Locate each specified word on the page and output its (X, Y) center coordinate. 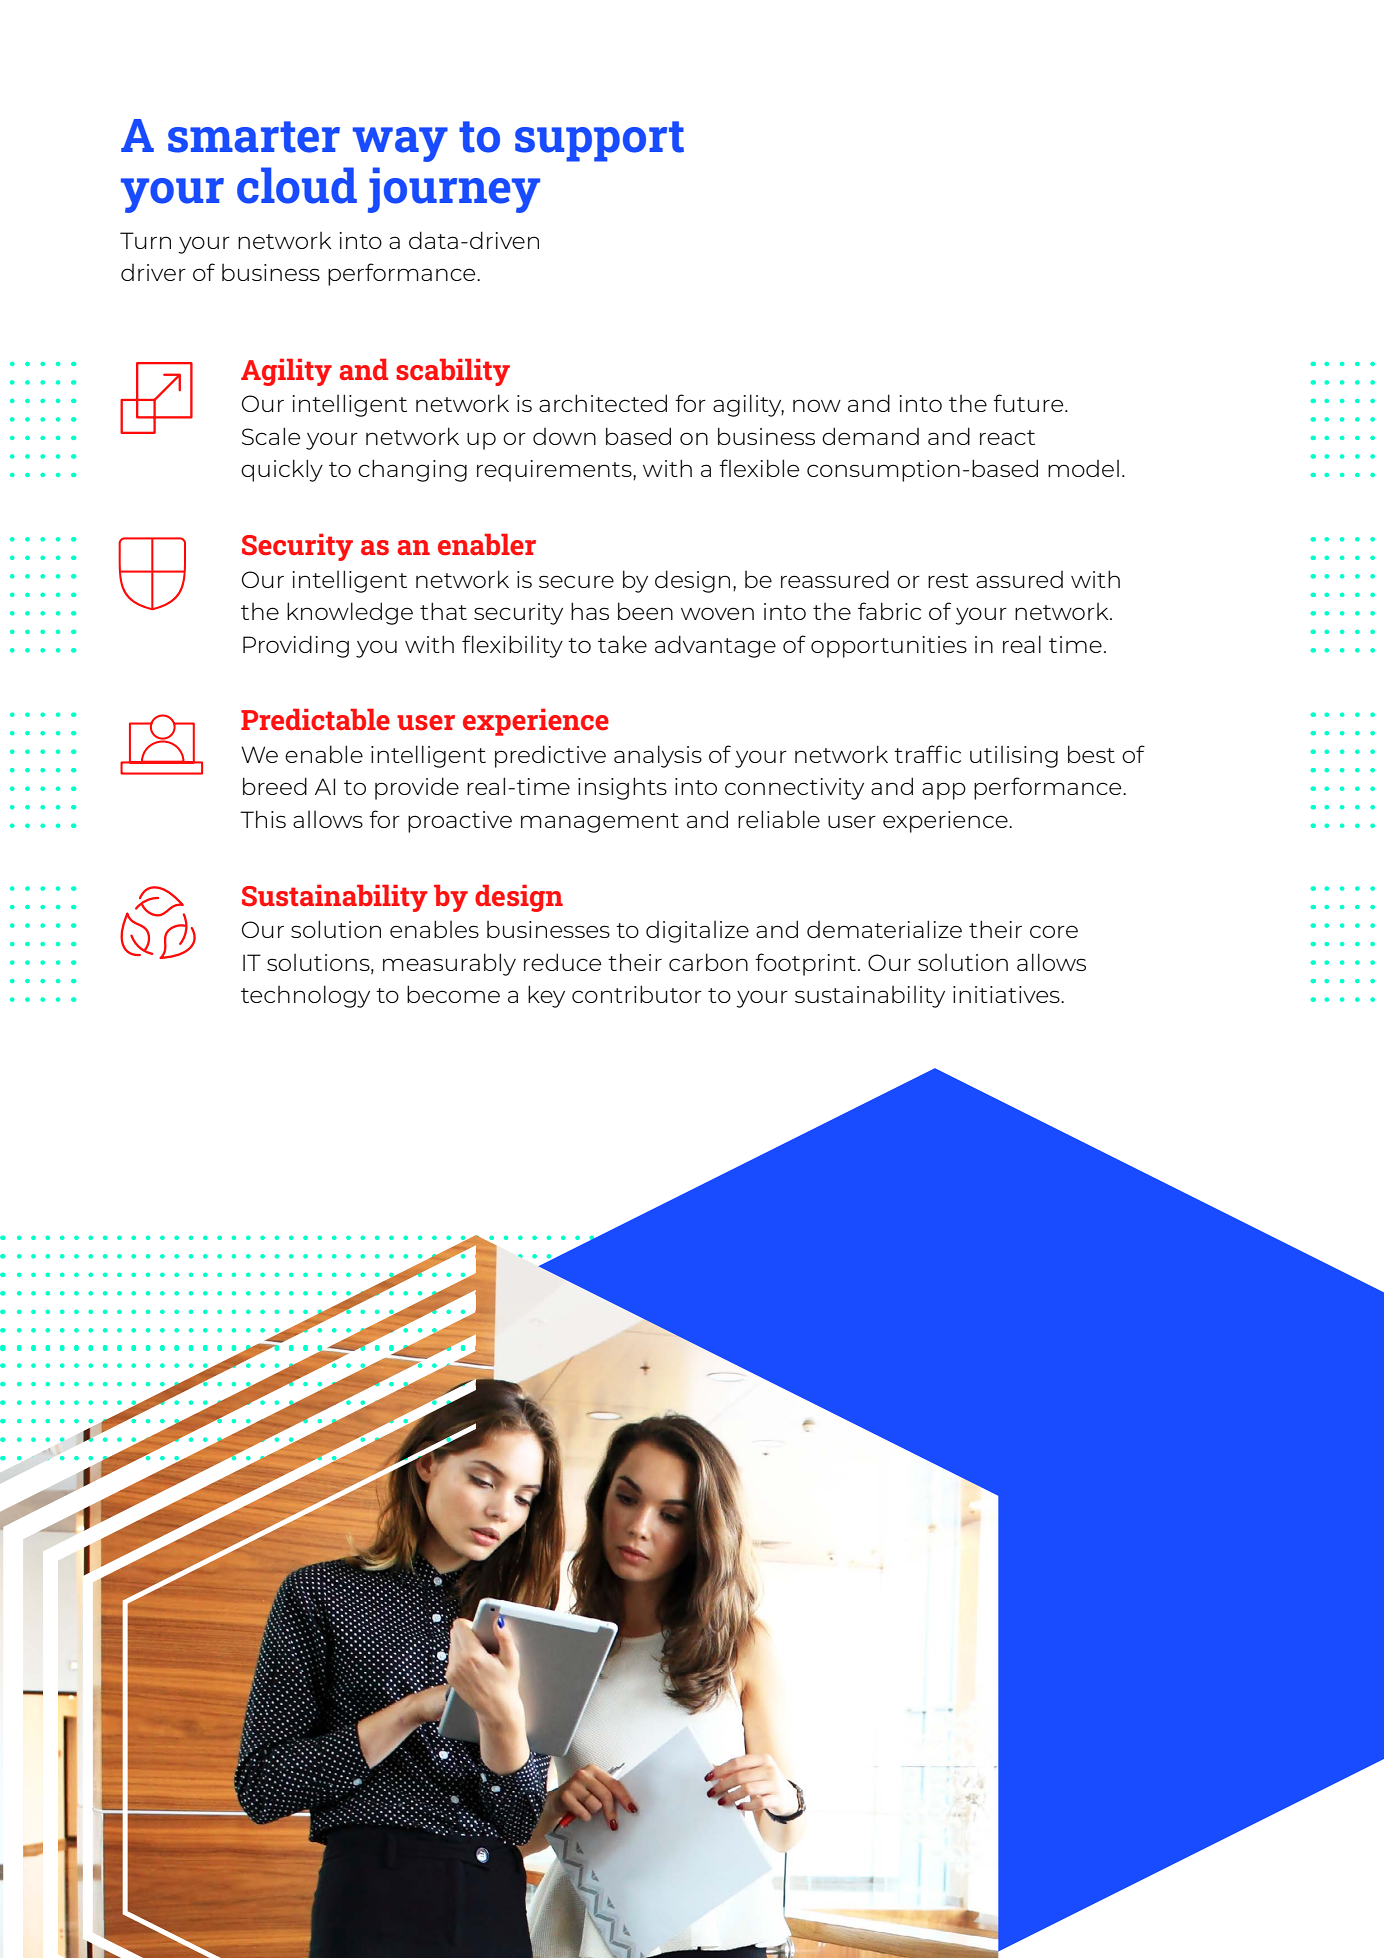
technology (305, 996)
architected (603, 403)
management (600, 823)
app (944, 791)
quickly (282, 470)
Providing (296, 646)
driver (153, 272)
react (1007, 437)
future (1029, 403)
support (599, 141)
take (622, 644)
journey (454, 190)
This (263, 819)
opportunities (889, 647)
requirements (555, 471)
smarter (254, 137)
